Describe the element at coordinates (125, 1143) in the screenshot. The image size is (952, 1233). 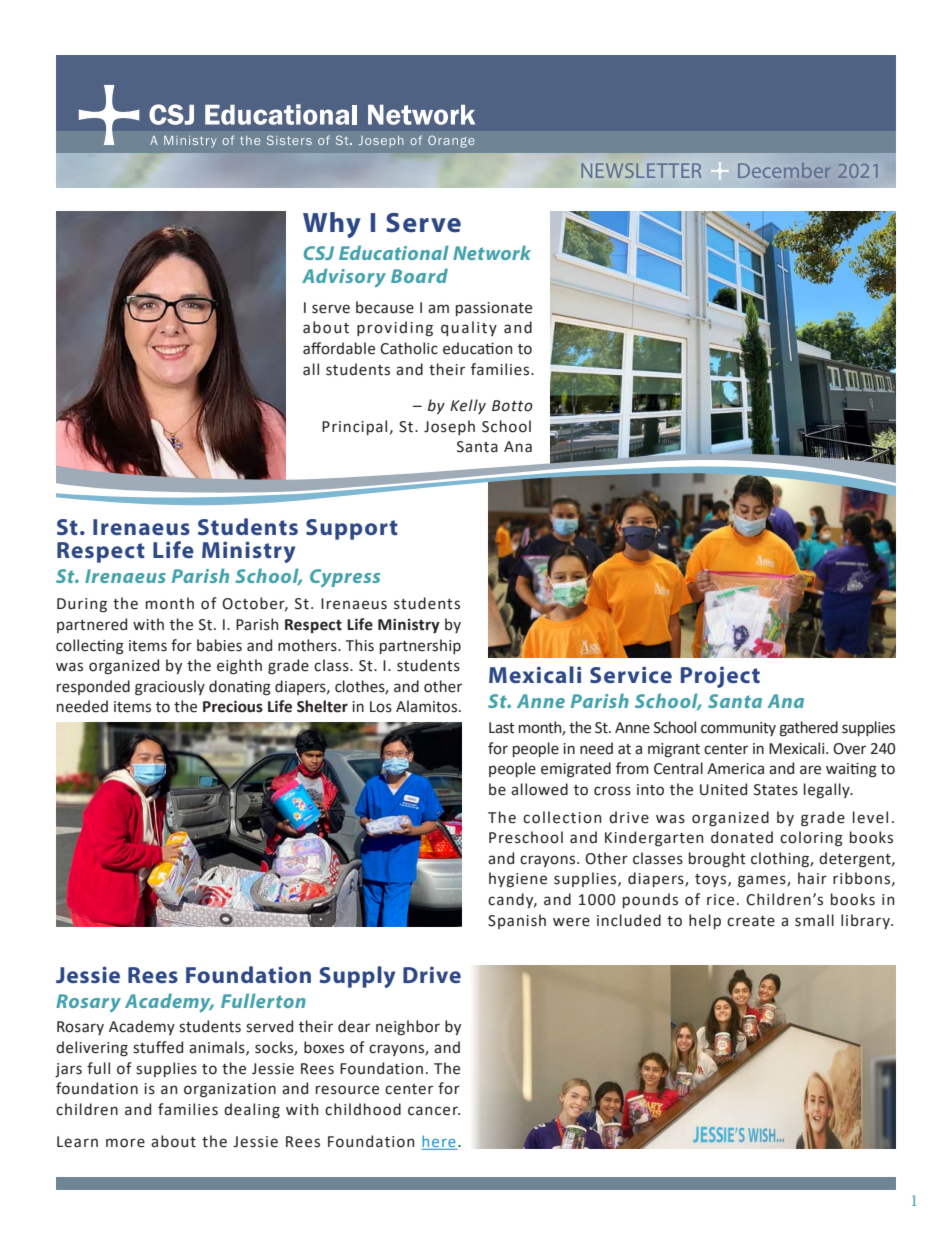
I see `more` at that location.
